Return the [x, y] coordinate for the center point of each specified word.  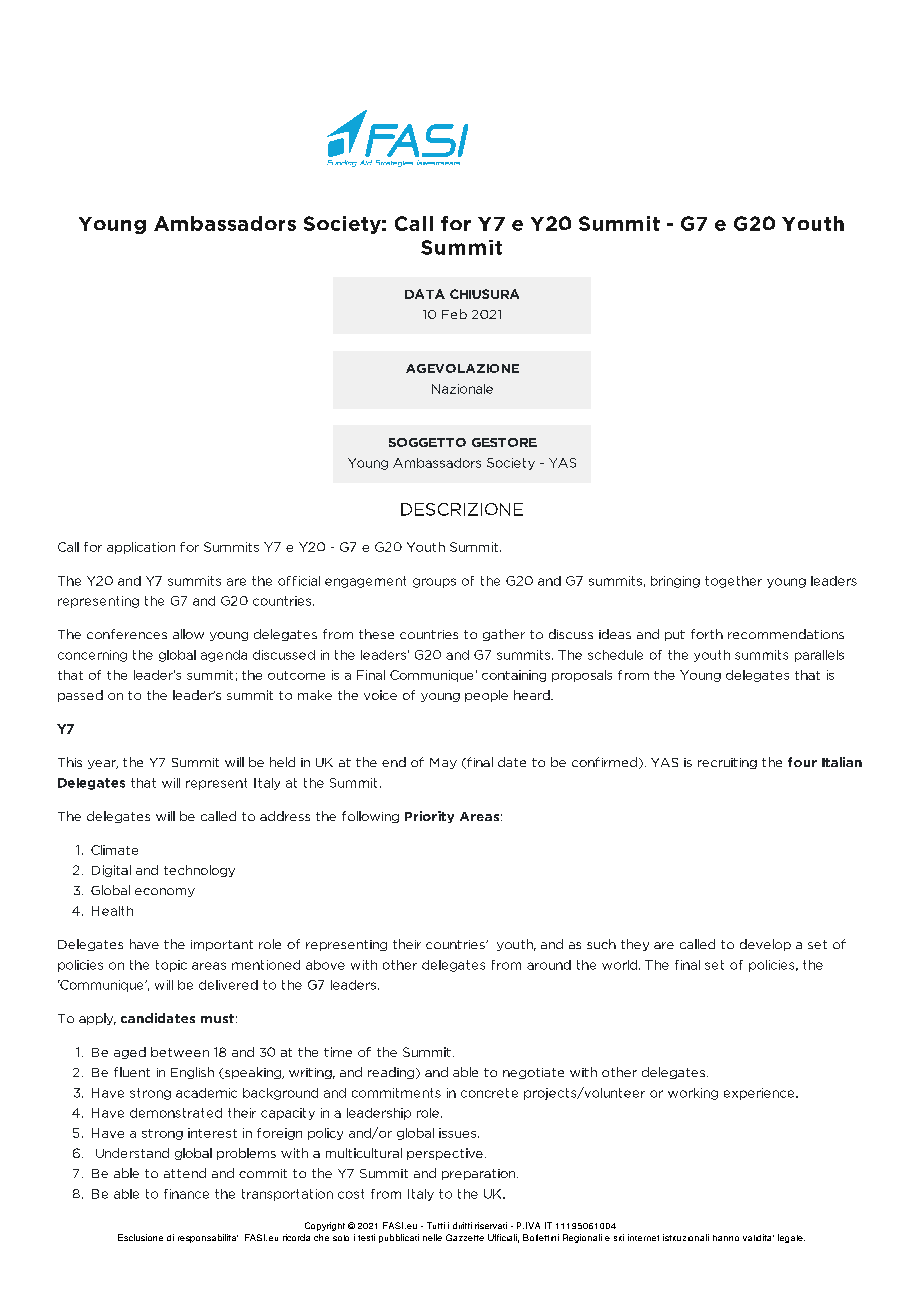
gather [504, 635]
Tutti [436, 1225]
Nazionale [462, 389]
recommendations [786, 634]
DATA [425, 294]
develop [765, 945]
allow [188, 634]
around [549, 965]
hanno [726, 1238]
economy [165, 892]
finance [186, 1194]
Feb [454, 314]
